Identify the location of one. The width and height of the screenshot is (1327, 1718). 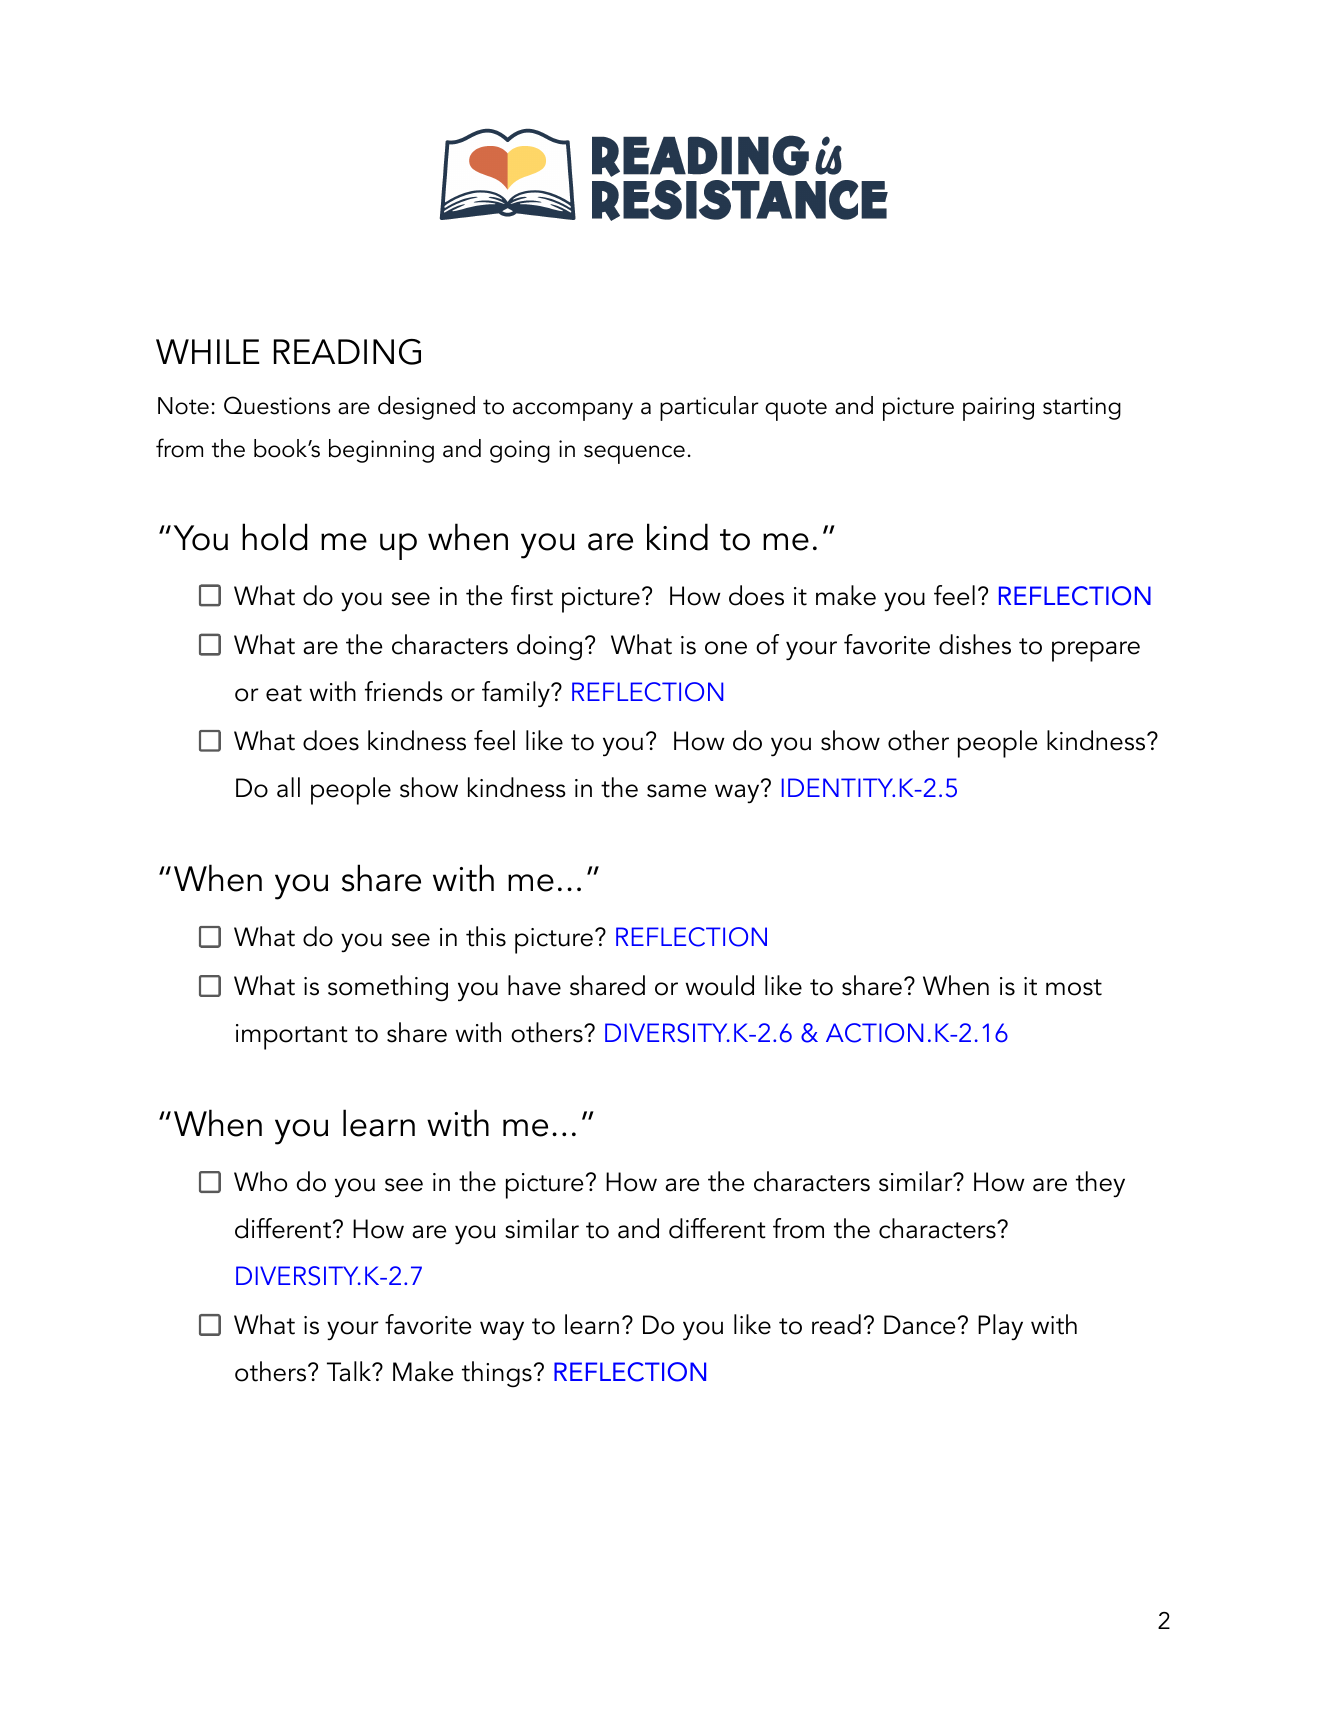
(726, 648).
